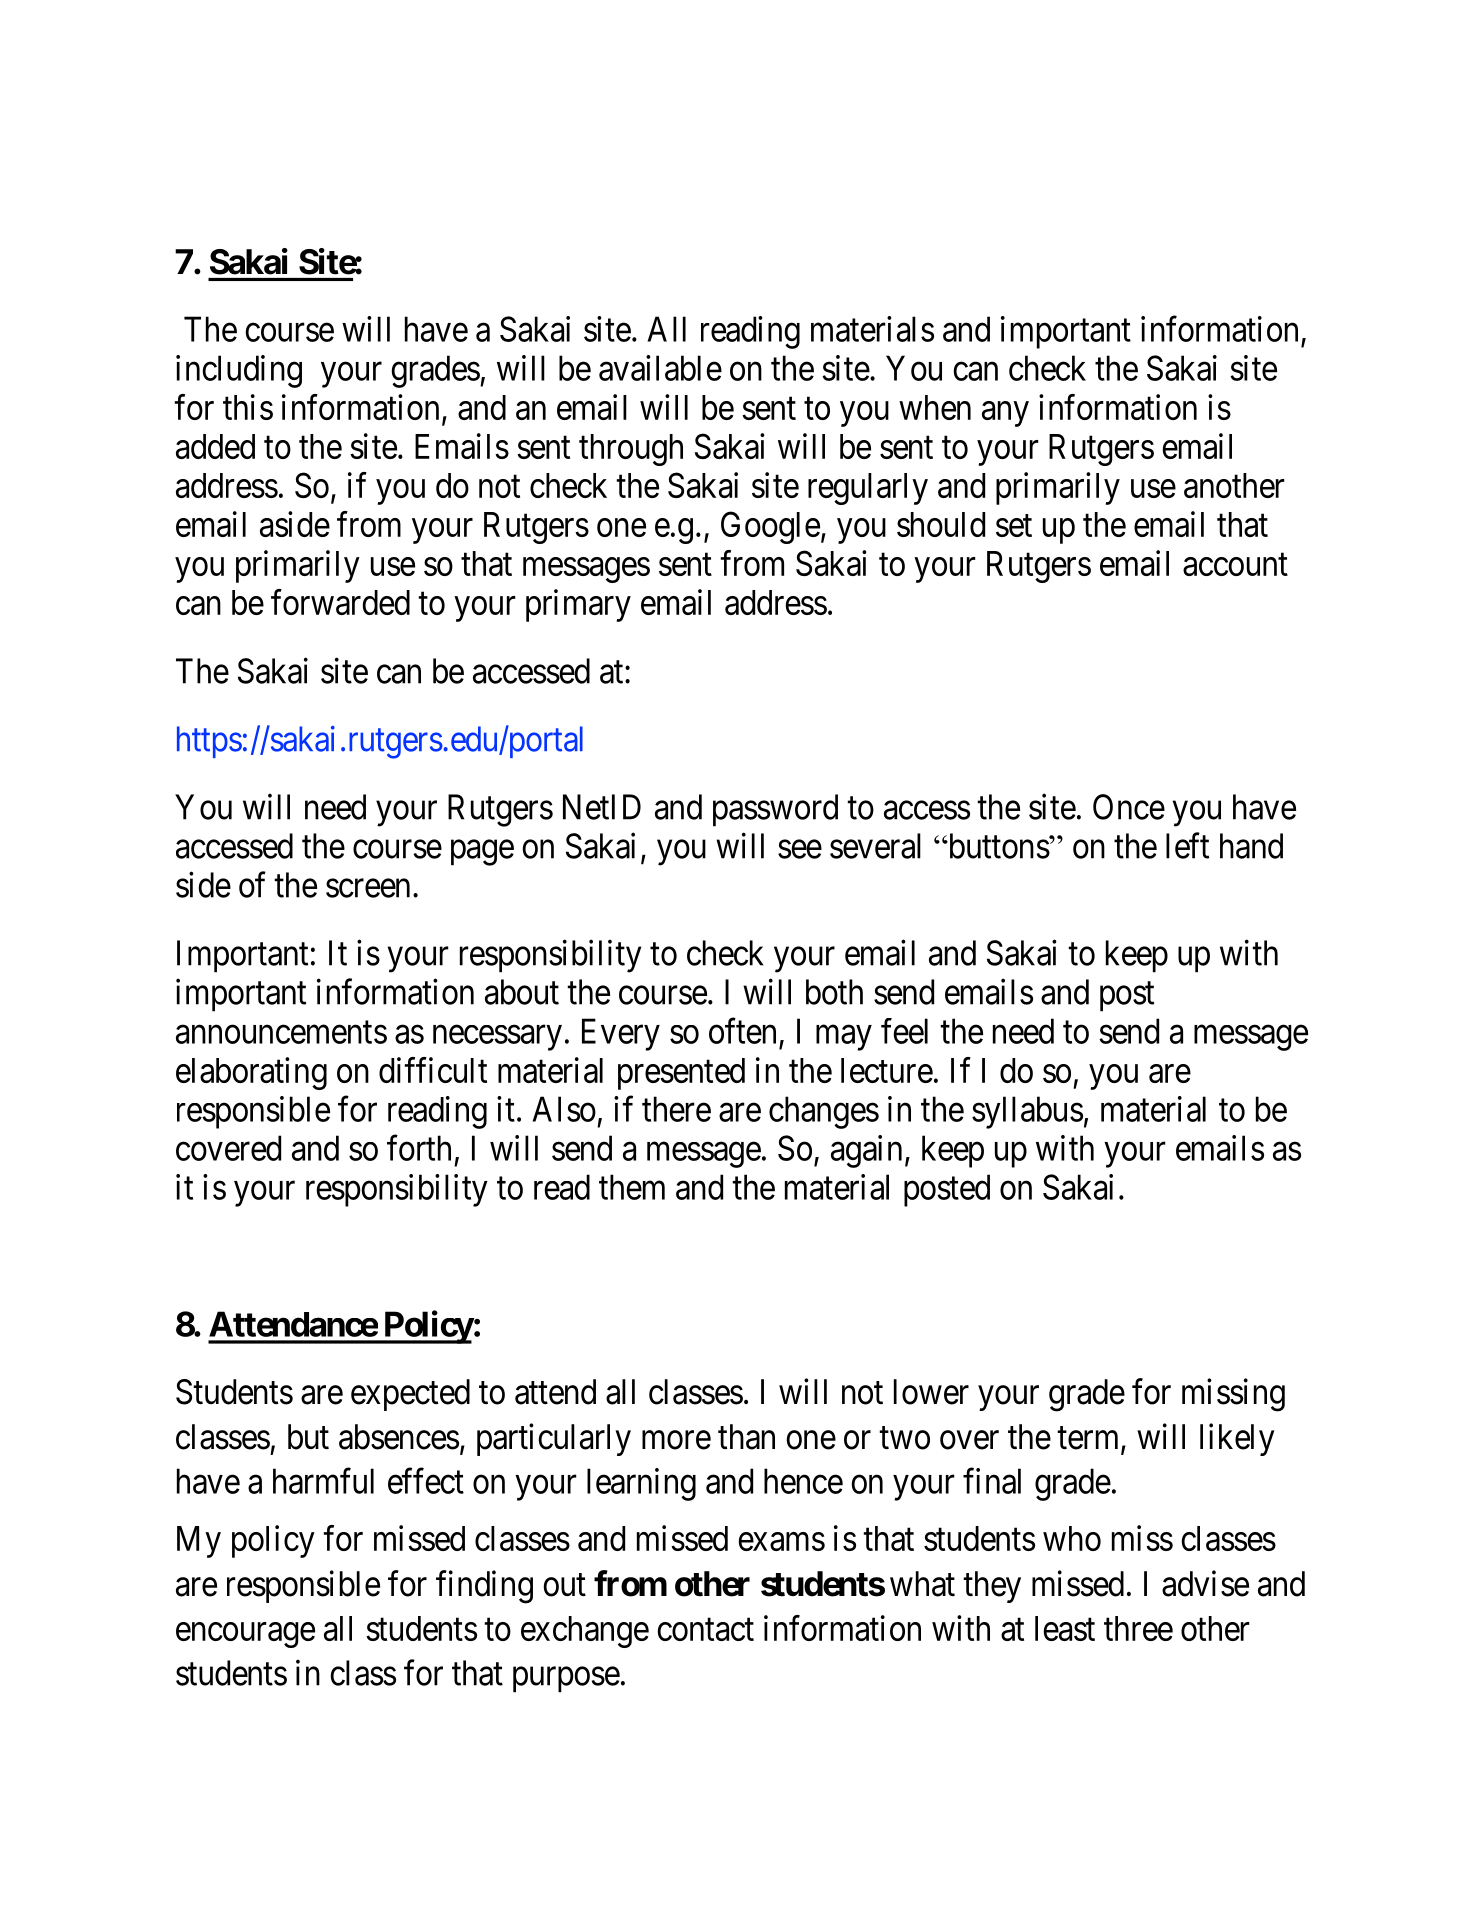 This screenshot has height=1920, width=1483. What do you see at coordinates (775, 810) in the screenshot?
I see `password` at bounding box center [775, 810].
